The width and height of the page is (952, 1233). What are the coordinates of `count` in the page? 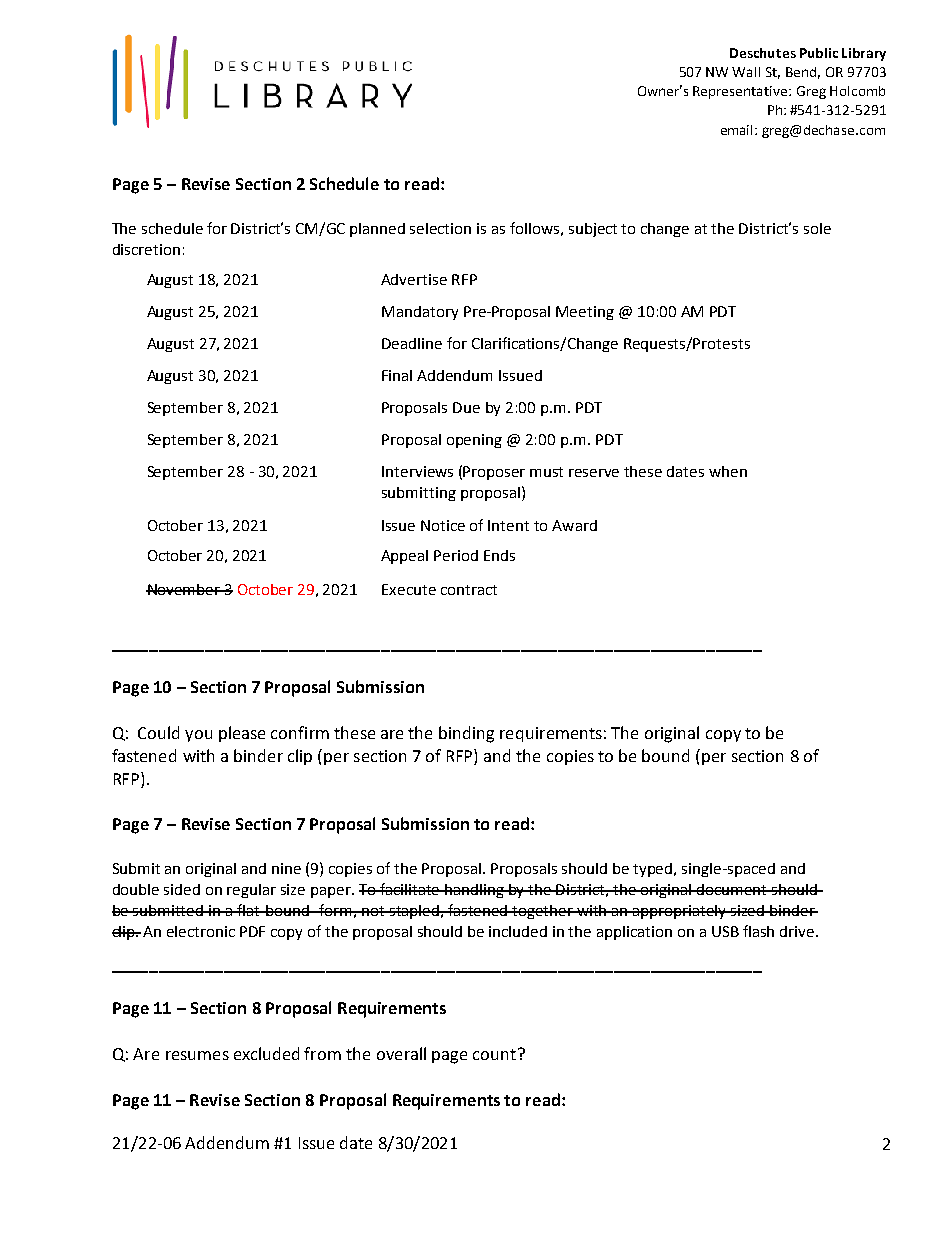 It's located at (496, 1054).
